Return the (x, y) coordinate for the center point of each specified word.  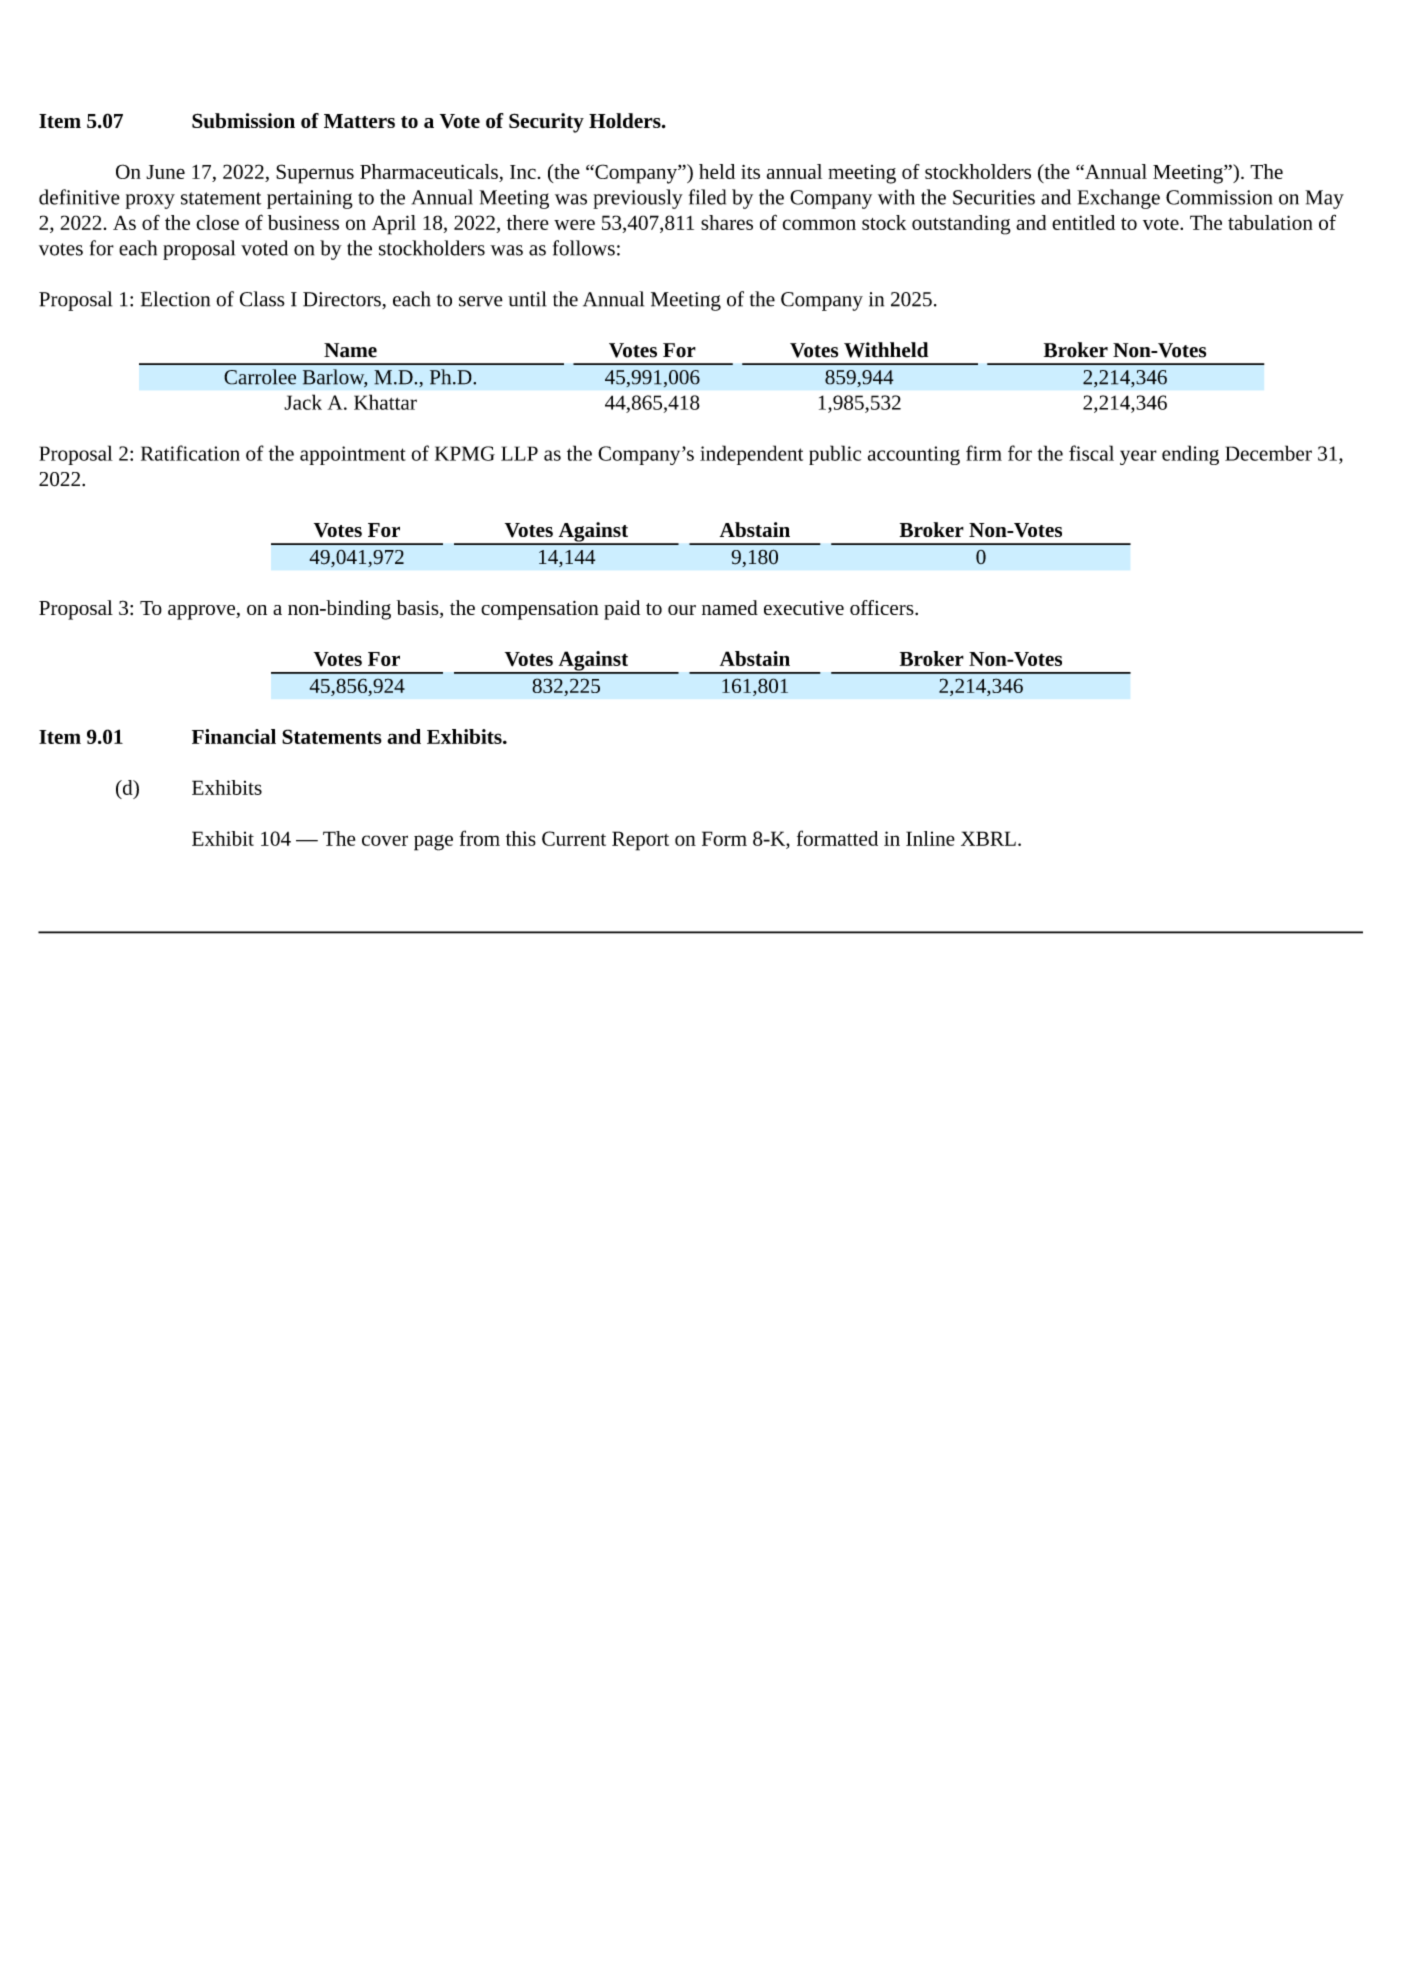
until (527, 299)
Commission (1219, 197)
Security (546, 123)
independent (751, 455)
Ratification (190, 453)
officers (883, 607)
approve (202, 612)
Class (262, 299)
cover (385, 840)
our (682, 610)
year (1138, 457)
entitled (1083, 222)
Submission (243, 120)
